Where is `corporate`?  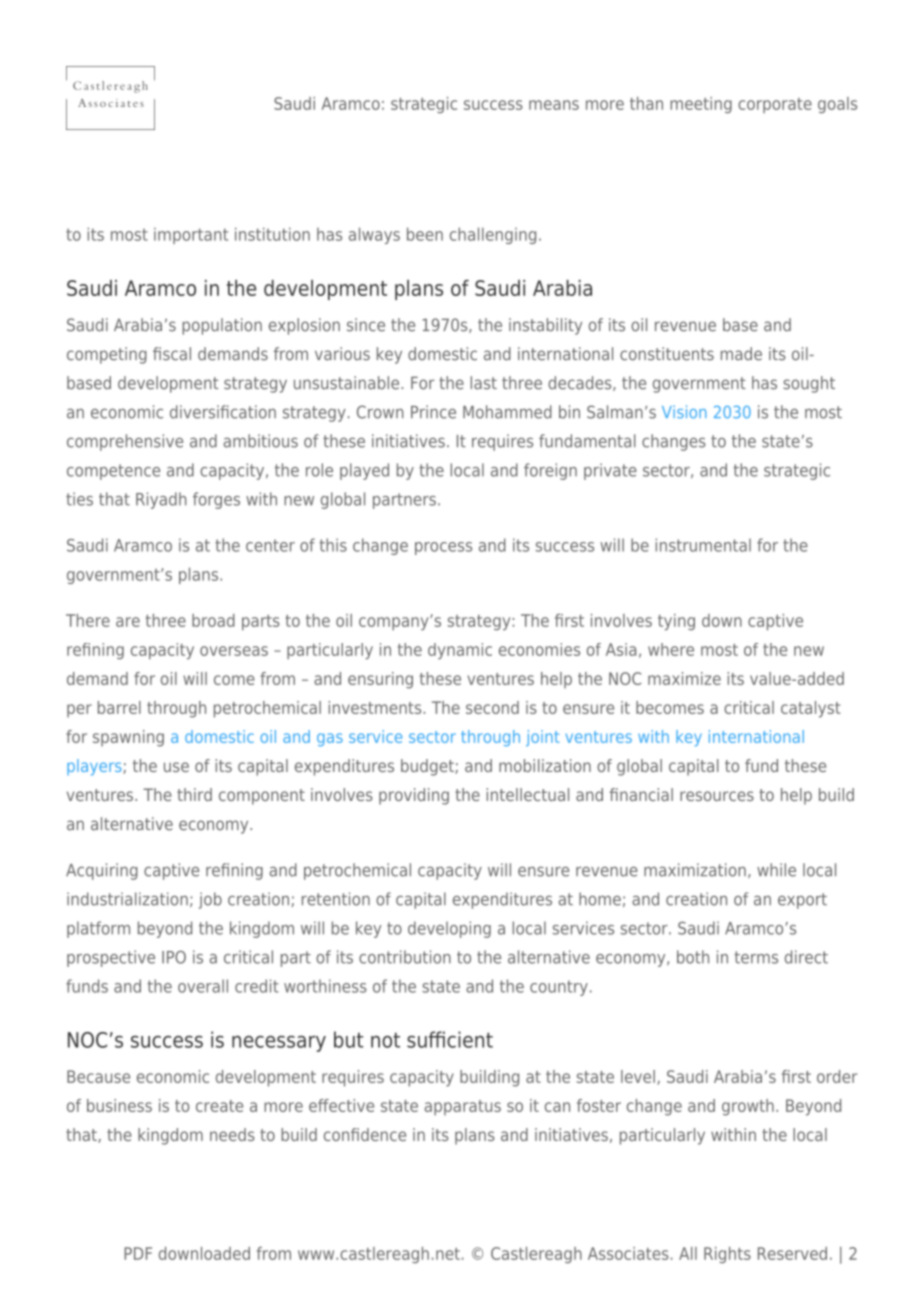
corporate is located at coordinates (775, 105).
